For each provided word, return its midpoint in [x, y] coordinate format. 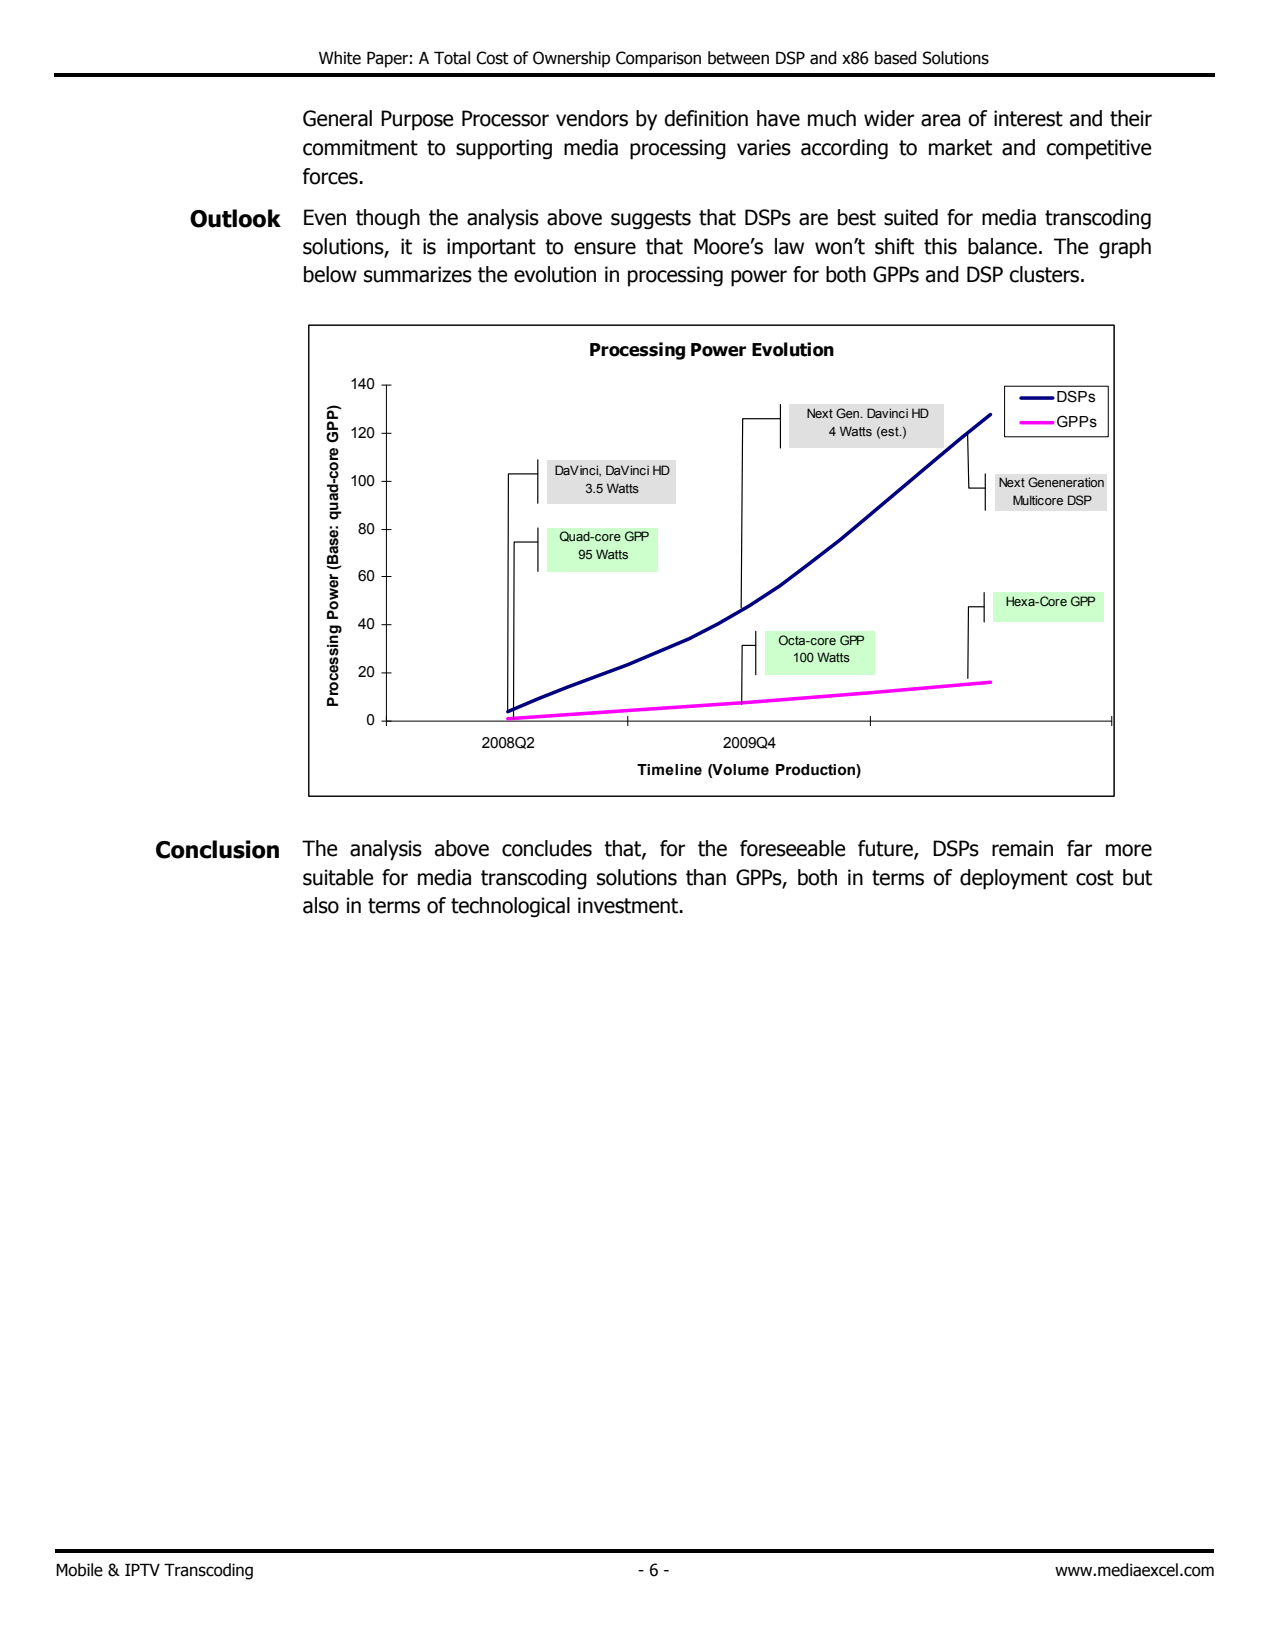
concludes [547, 848]
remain [1022, 848]
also [321, 905]
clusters [1046, 274]
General [337, 118]
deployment [1014, 879]
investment [629, 905]
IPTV [142, 1569]
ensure [605, 248]
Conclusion [217, 849]
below [330, 274]
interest [1028, 118]
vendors [592, 118]
